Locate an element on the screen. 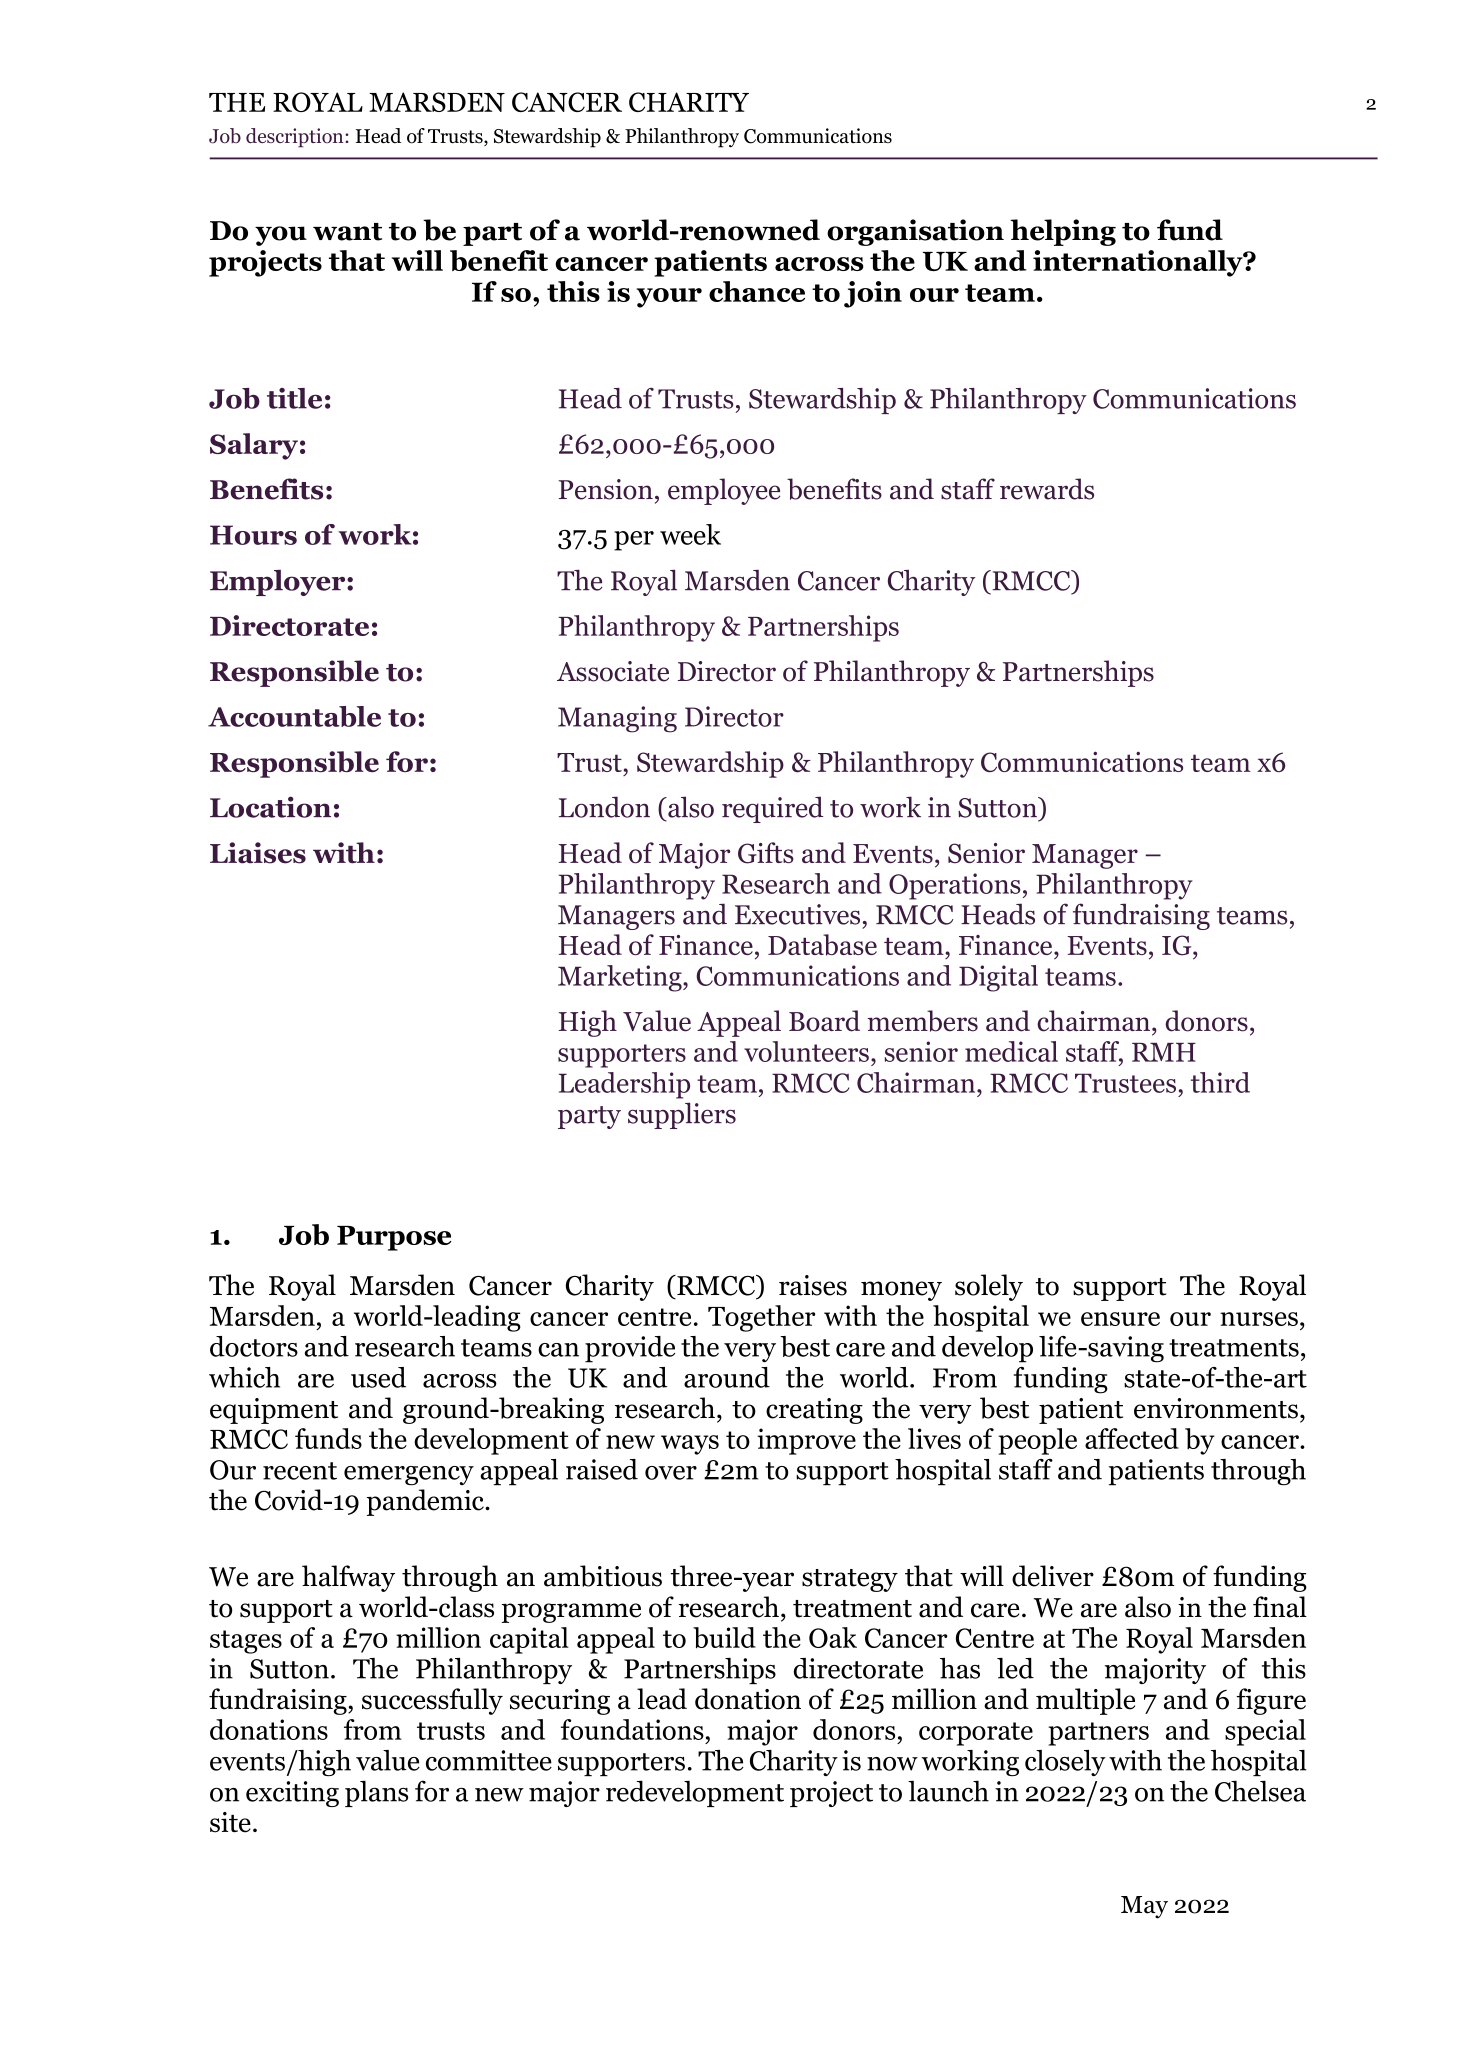  helping is located at coordinates (1063, 232).
